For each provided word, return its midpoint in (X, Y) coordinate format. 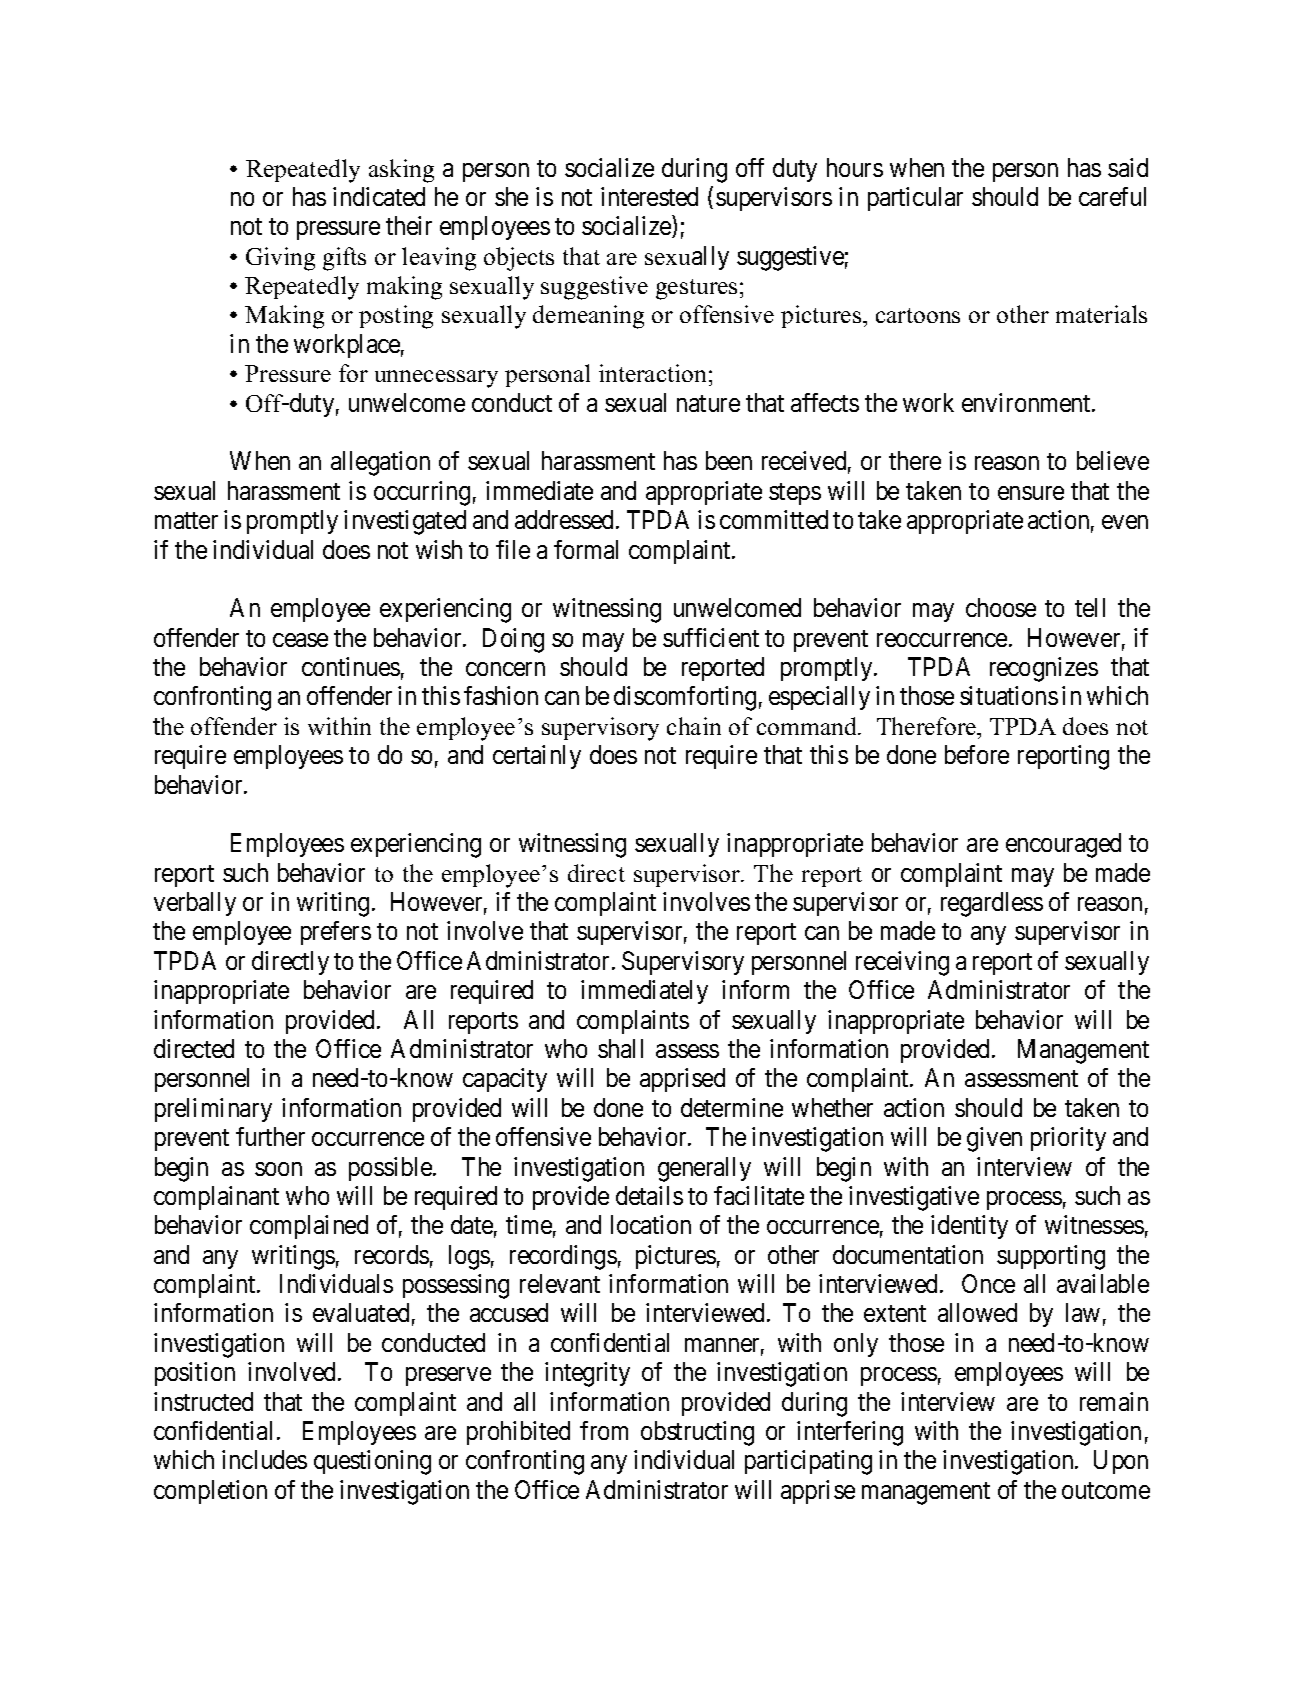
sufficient (711, 637)
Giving (280, 259)
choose (1001, 607)
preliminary (213, 1110)
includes (264, 1459)
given (994, 1139)
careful (1112, 196)
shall (620, 1048)
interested (649, 196)
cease (300, 640)
